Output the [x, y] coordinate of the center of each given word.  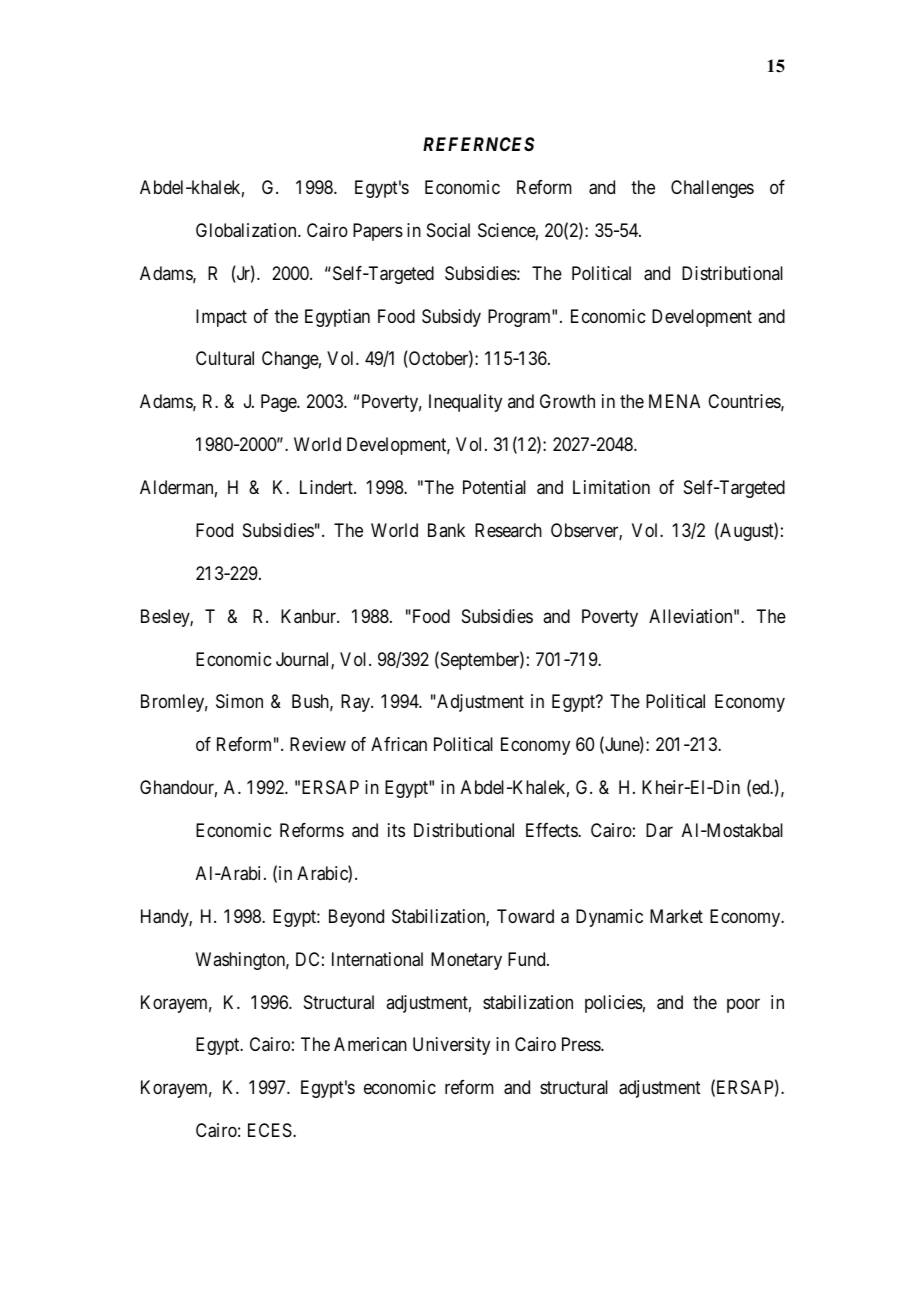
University [451, 1046]
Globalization [247, 230]
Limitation [611, 487]
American [370, 1044]
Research [508, 530]
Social [448, 230]
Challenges [712, 189]
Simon [239, 701]
